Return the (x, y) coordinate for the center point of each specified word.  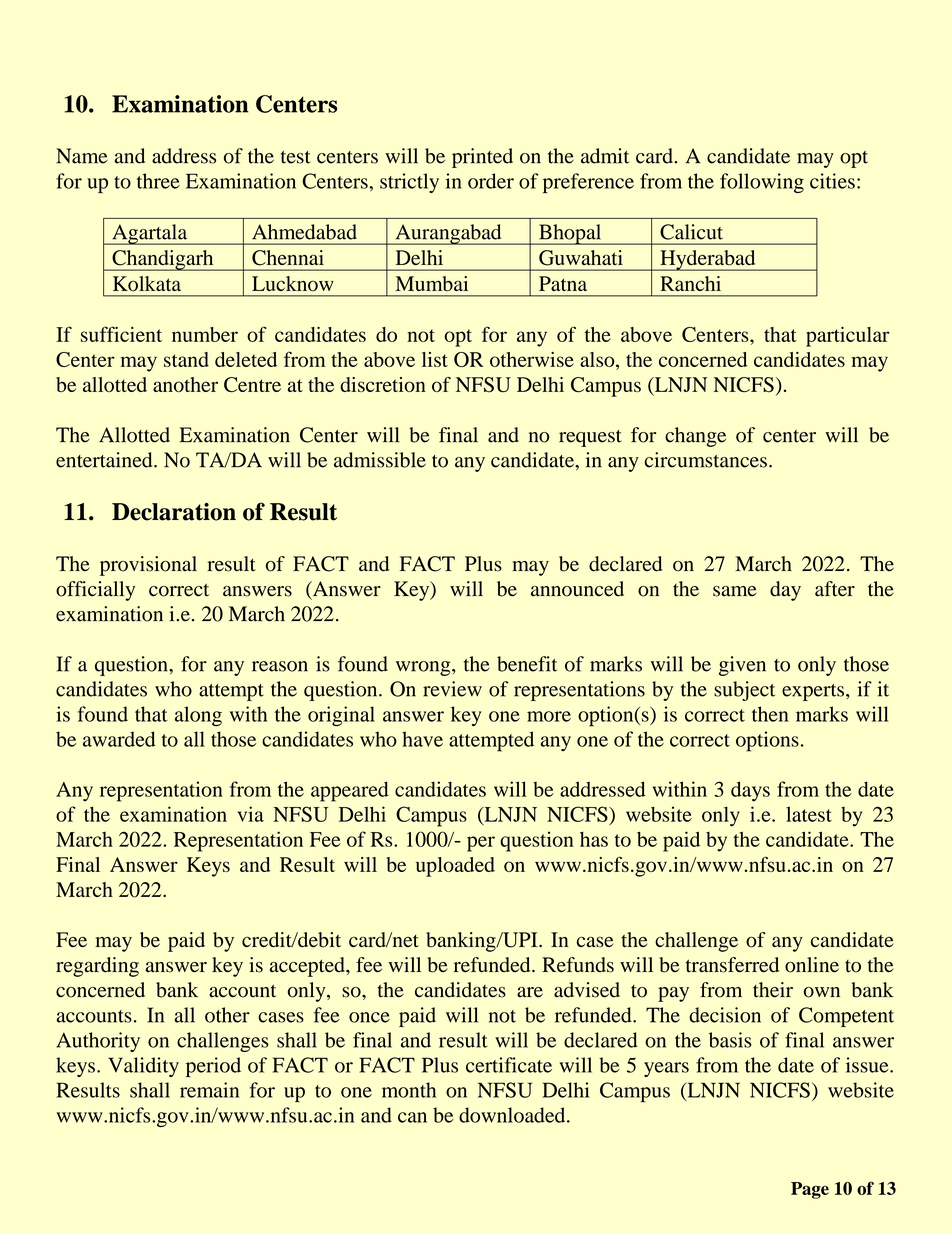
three (158, 181)
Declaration (174, 512)
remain (209, 1090)
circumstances (705, 460)
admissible (380, 460)
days (750, 791)
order (491, 181)
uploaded (455, 867)
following (762, 183)
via (251, 814)
